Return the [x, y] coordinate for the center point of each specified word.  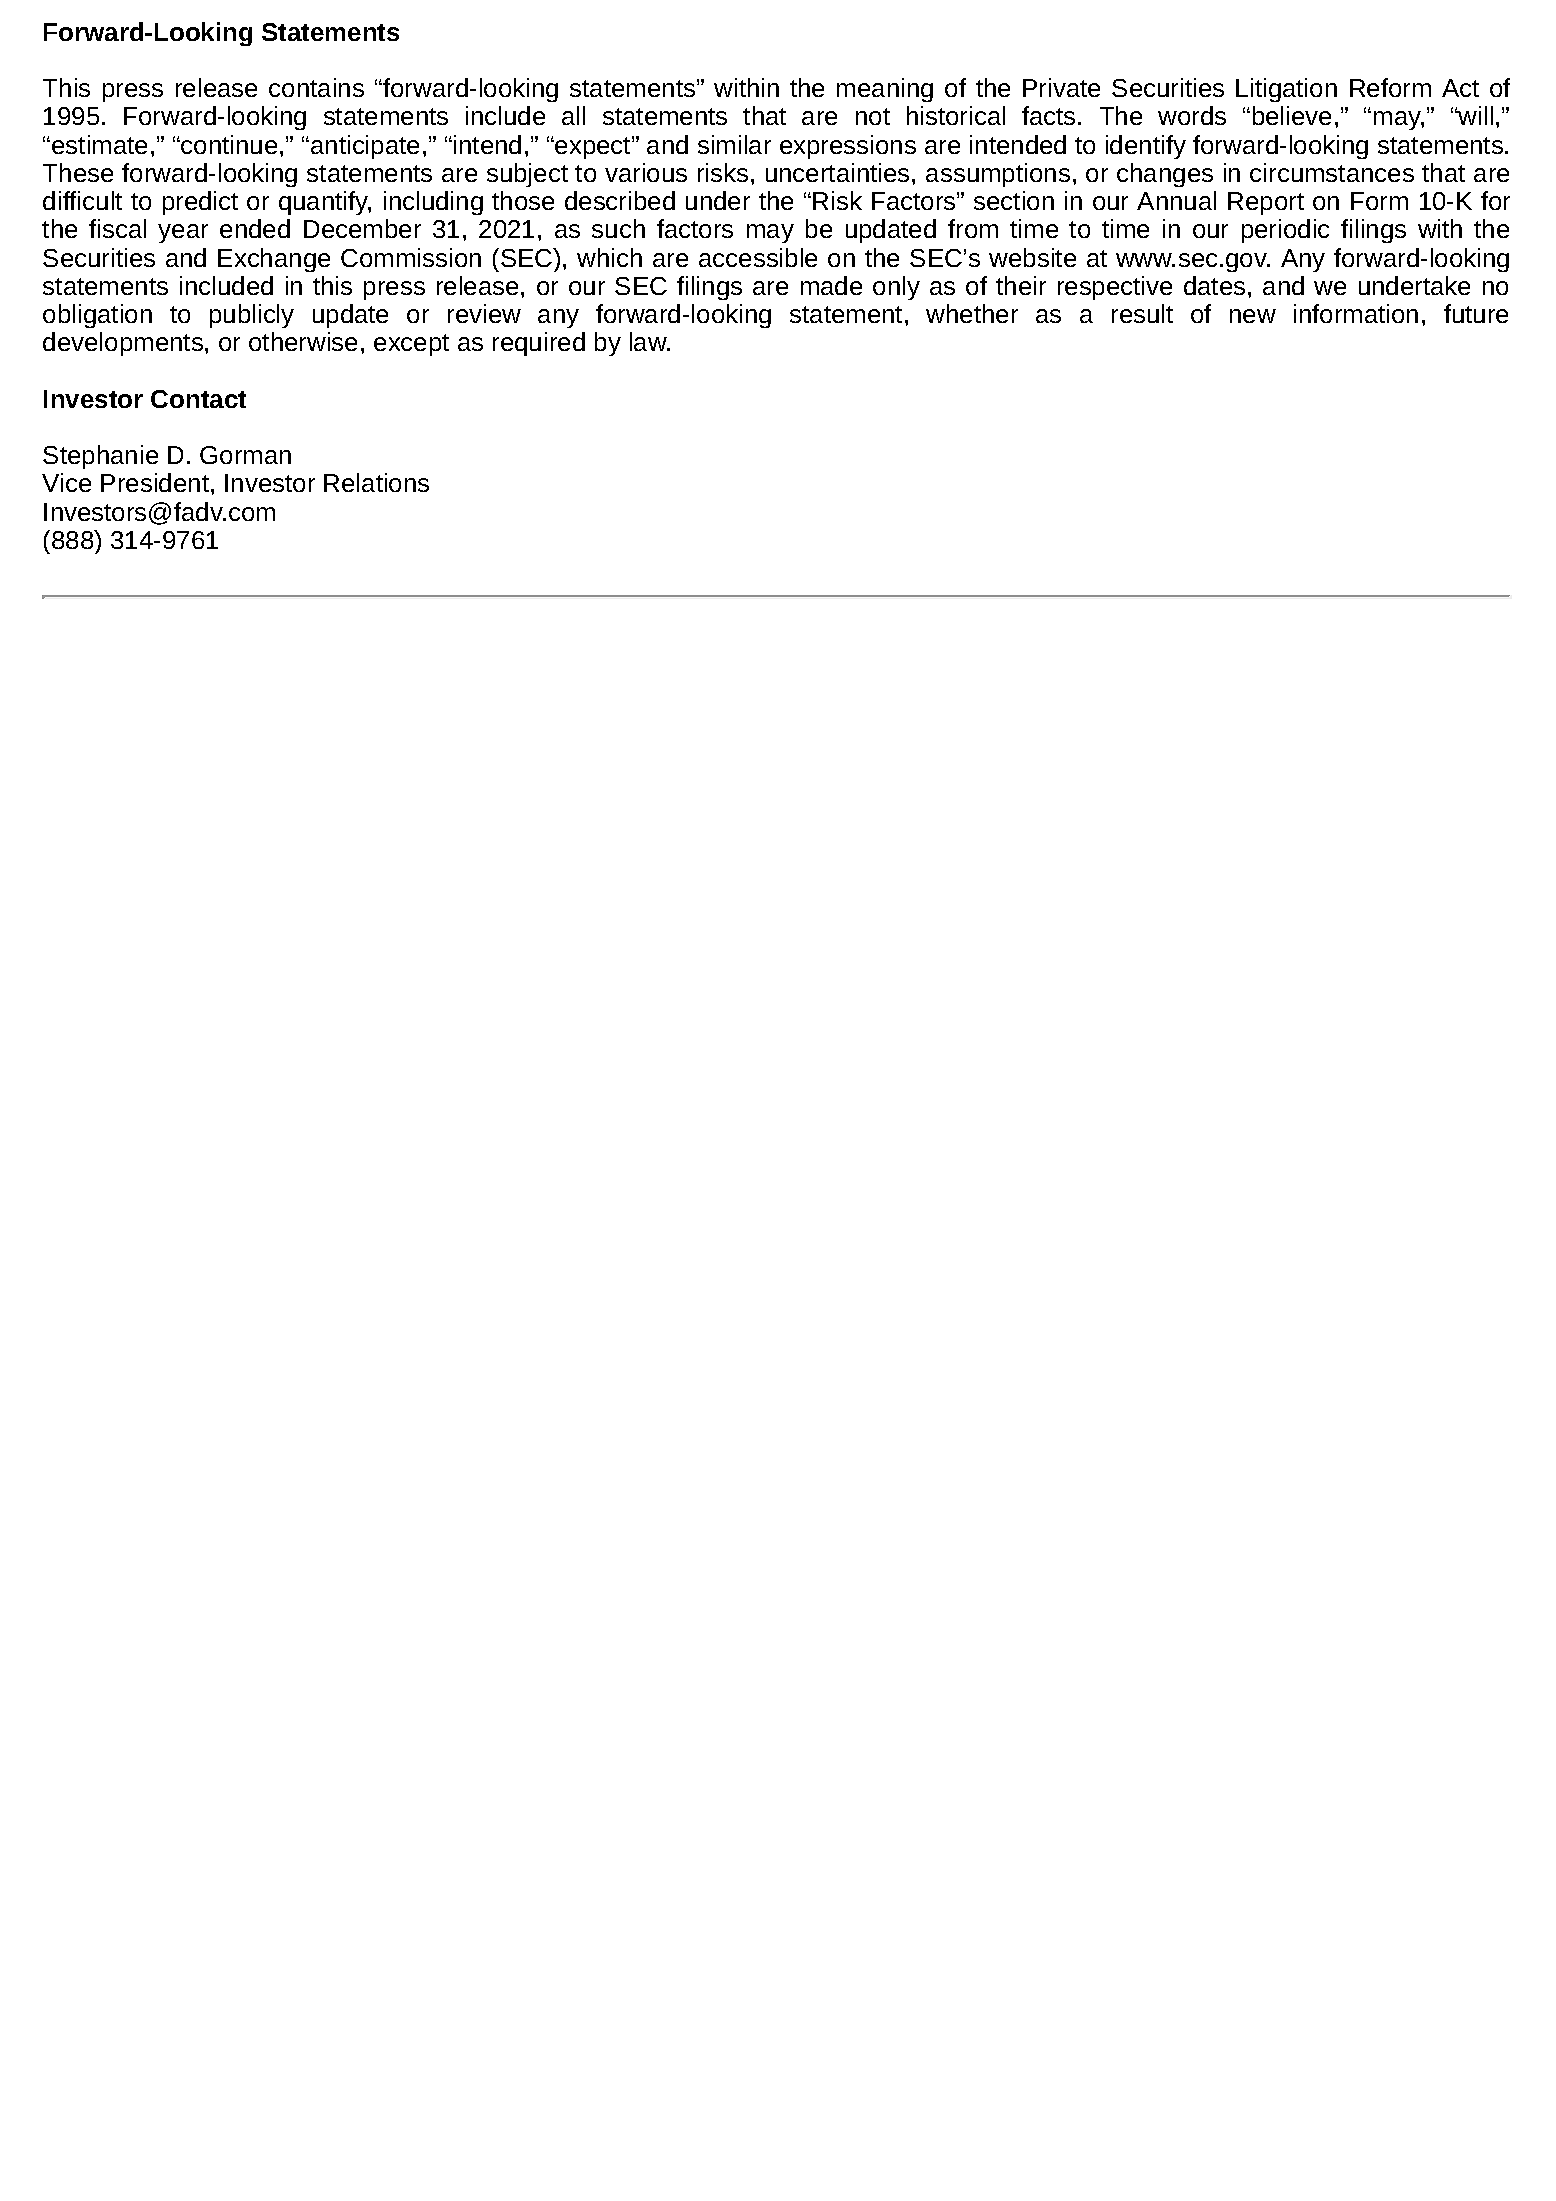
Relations [376, 482]
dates [1214, 285]
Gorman [245, 455]
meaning [885, 90]
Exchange [274, 260]
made [831, 285]
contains [316, 87]
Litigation [1286, 90]
